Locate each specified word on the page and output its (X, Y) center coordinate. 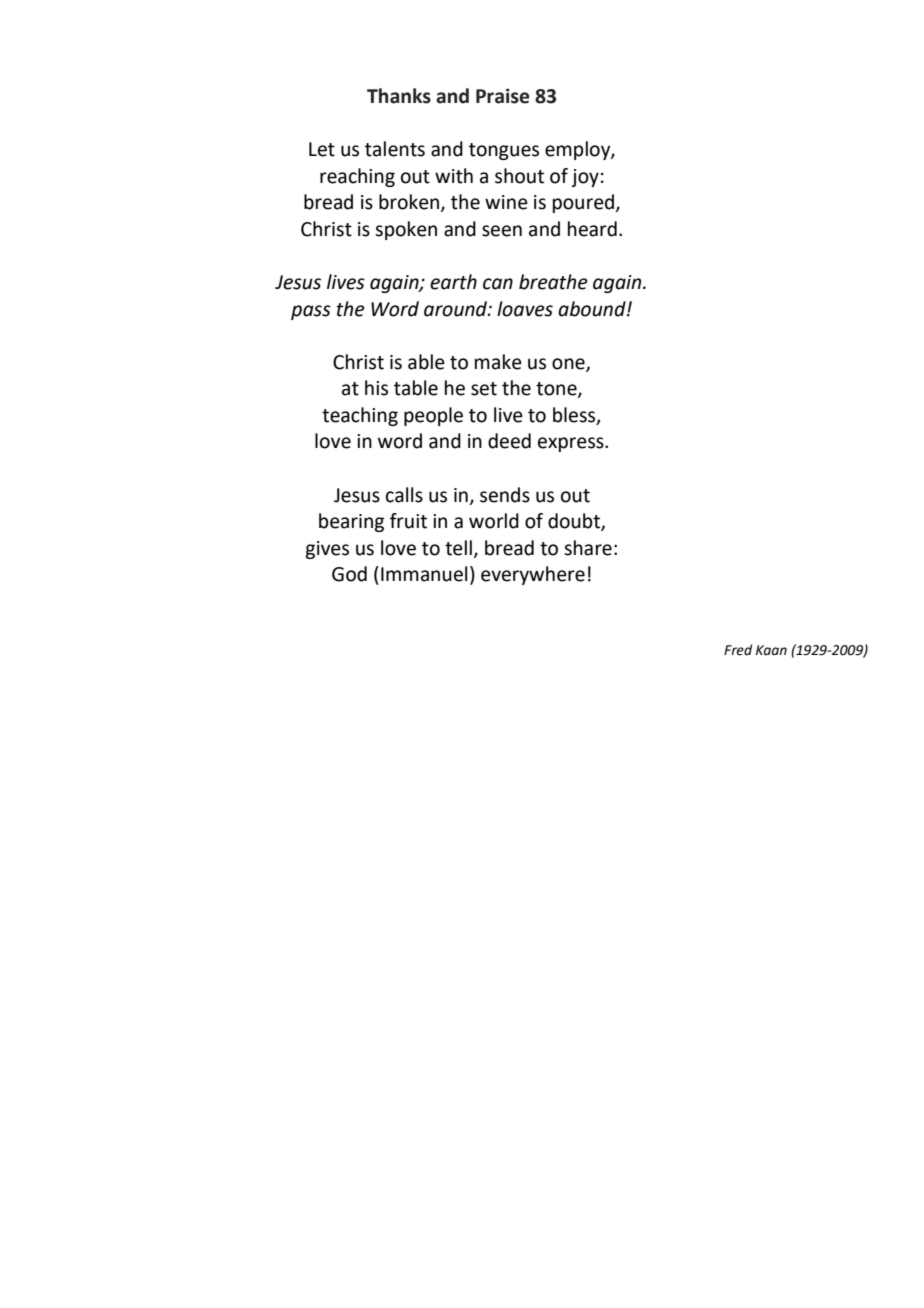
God (349, 574)
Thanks (399, 96)
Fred (738, 650)
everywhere (533, 575)
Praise (502, 96)
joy (585, 178)
